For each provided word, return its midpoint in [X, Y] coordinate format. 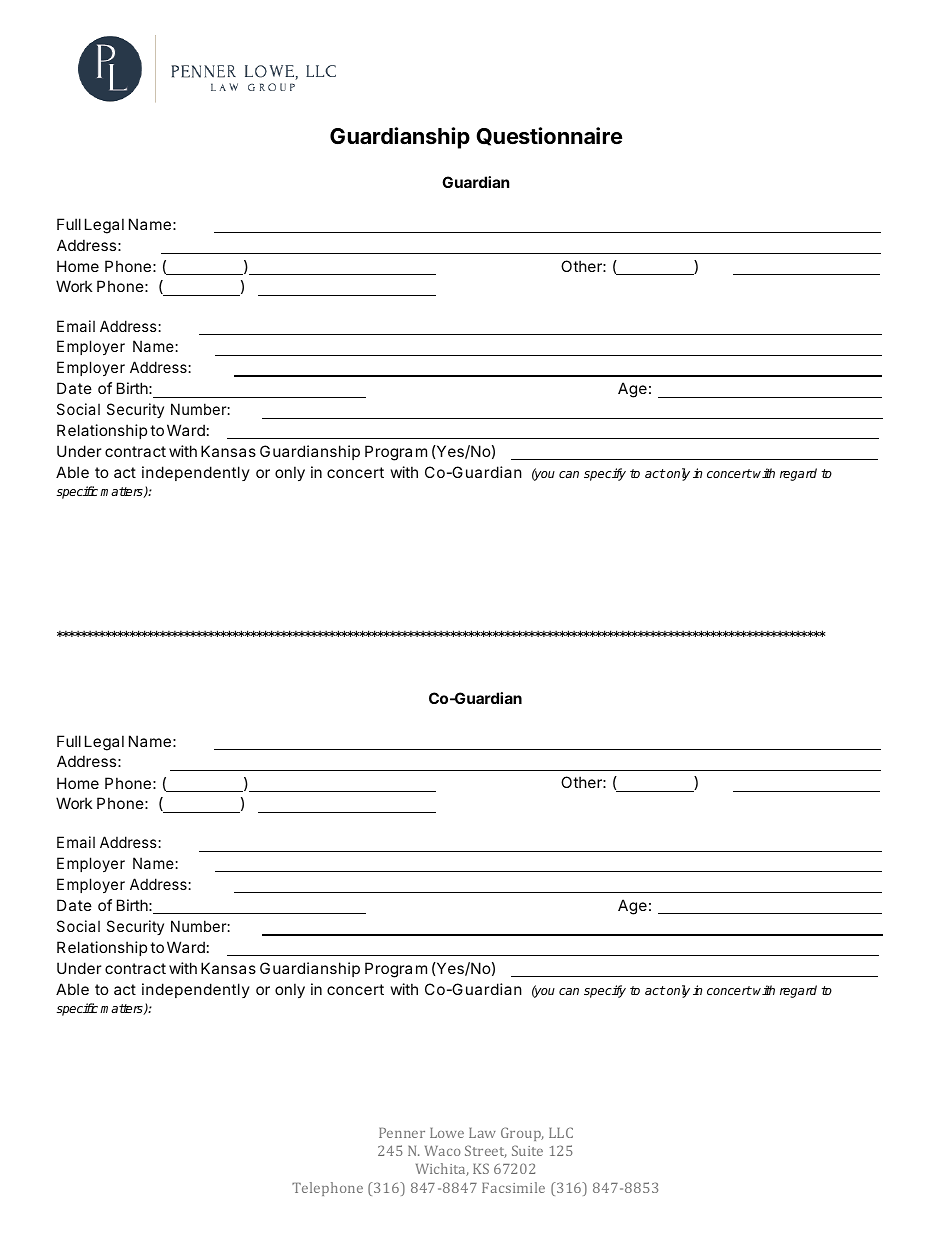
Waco [443, 1151]
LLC [561, 1132]
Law [482, 1133]
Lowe [447, 1133]
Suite [527, 1150]
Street [486, 1151]
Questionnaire [549, 136]
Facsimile [513, 1187]
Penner [402, 1133]
